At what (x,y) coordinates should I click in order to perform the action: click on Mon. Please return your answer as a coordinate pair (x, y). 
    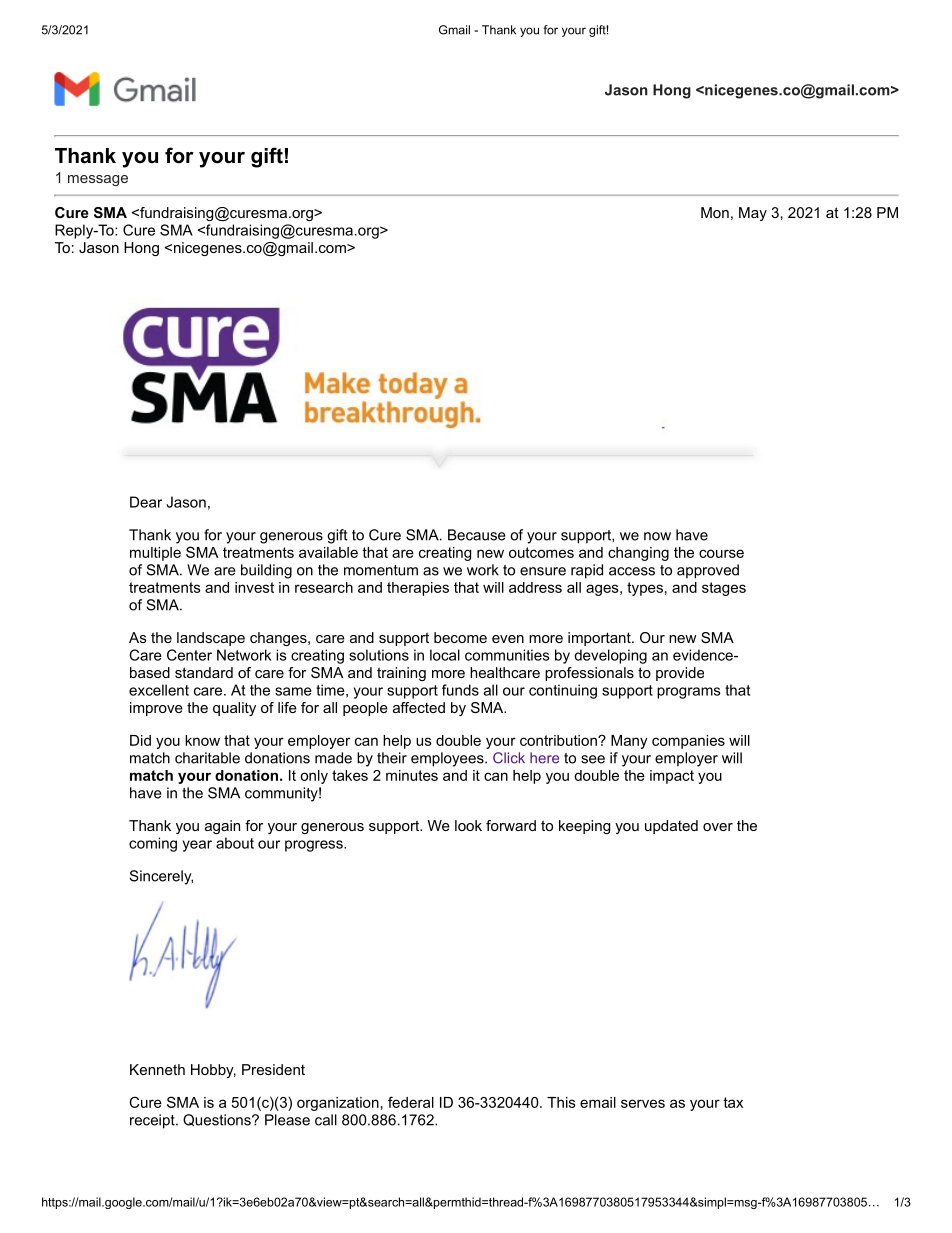
    Looking at the image, I should click on (715, 212).
